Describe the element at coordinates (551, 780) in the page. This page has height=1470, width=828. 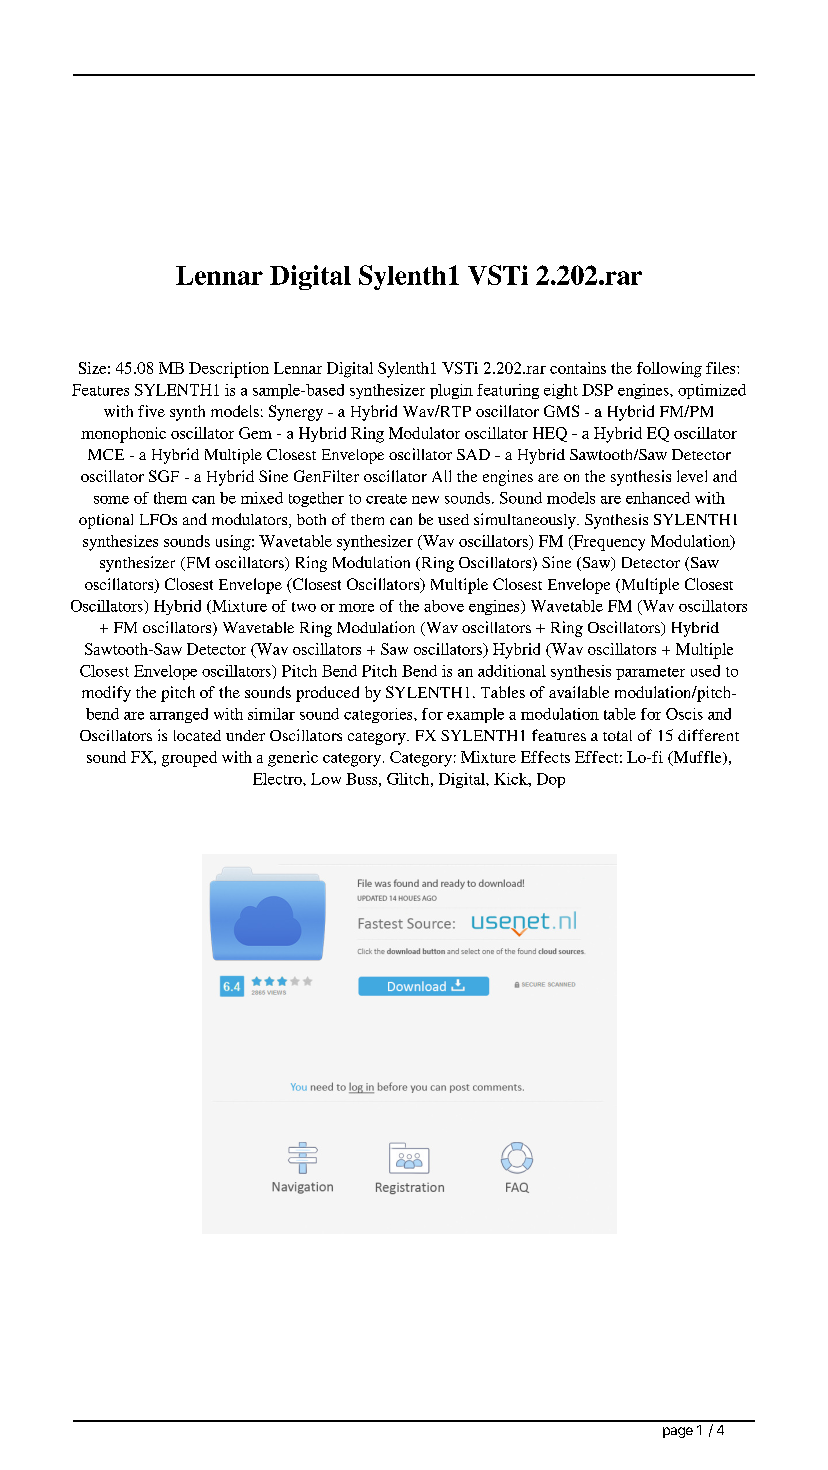
I see `Dop` at that location.
